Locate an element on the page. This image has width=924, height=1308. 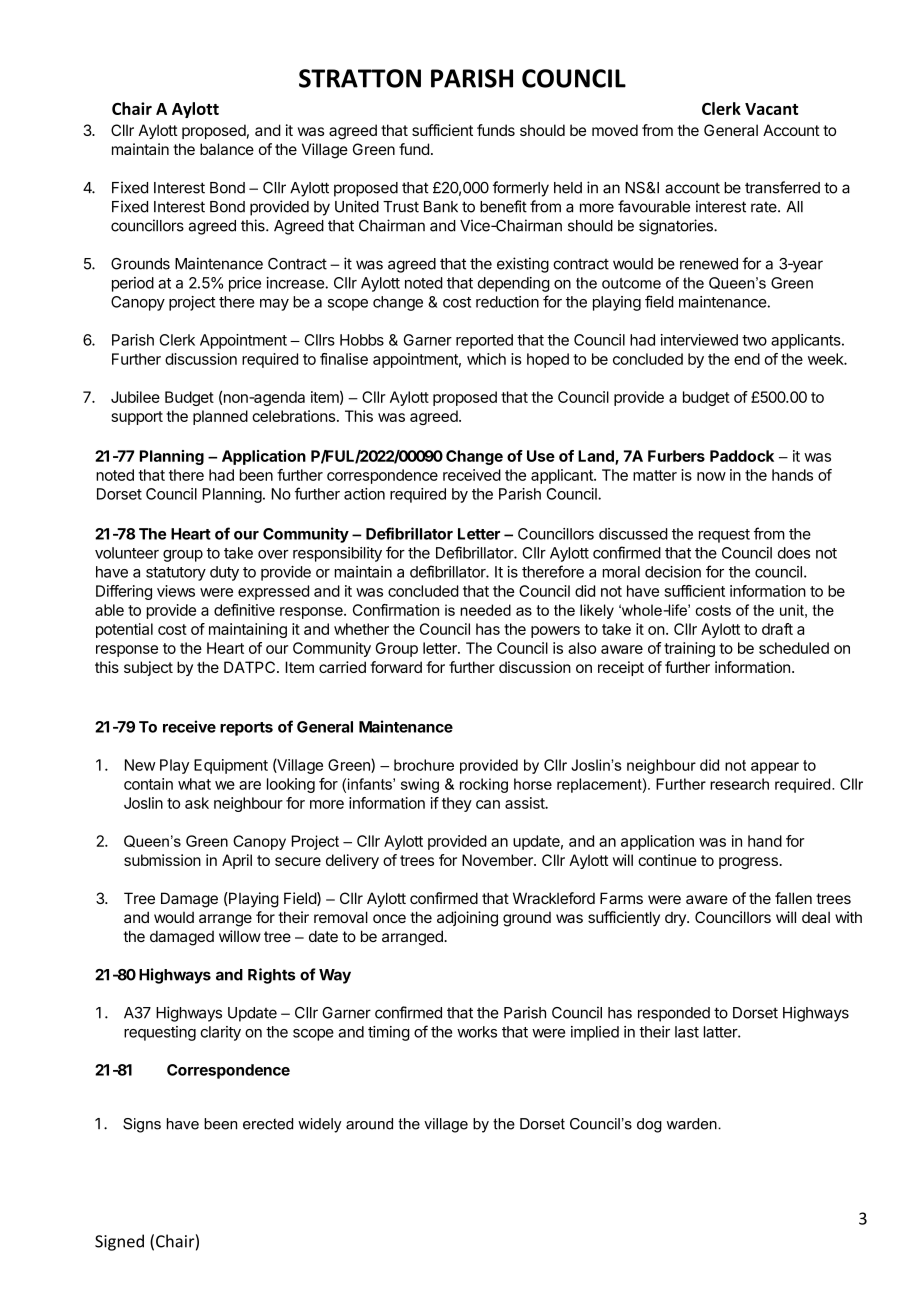
around is located at coordinates (369, 1124).
